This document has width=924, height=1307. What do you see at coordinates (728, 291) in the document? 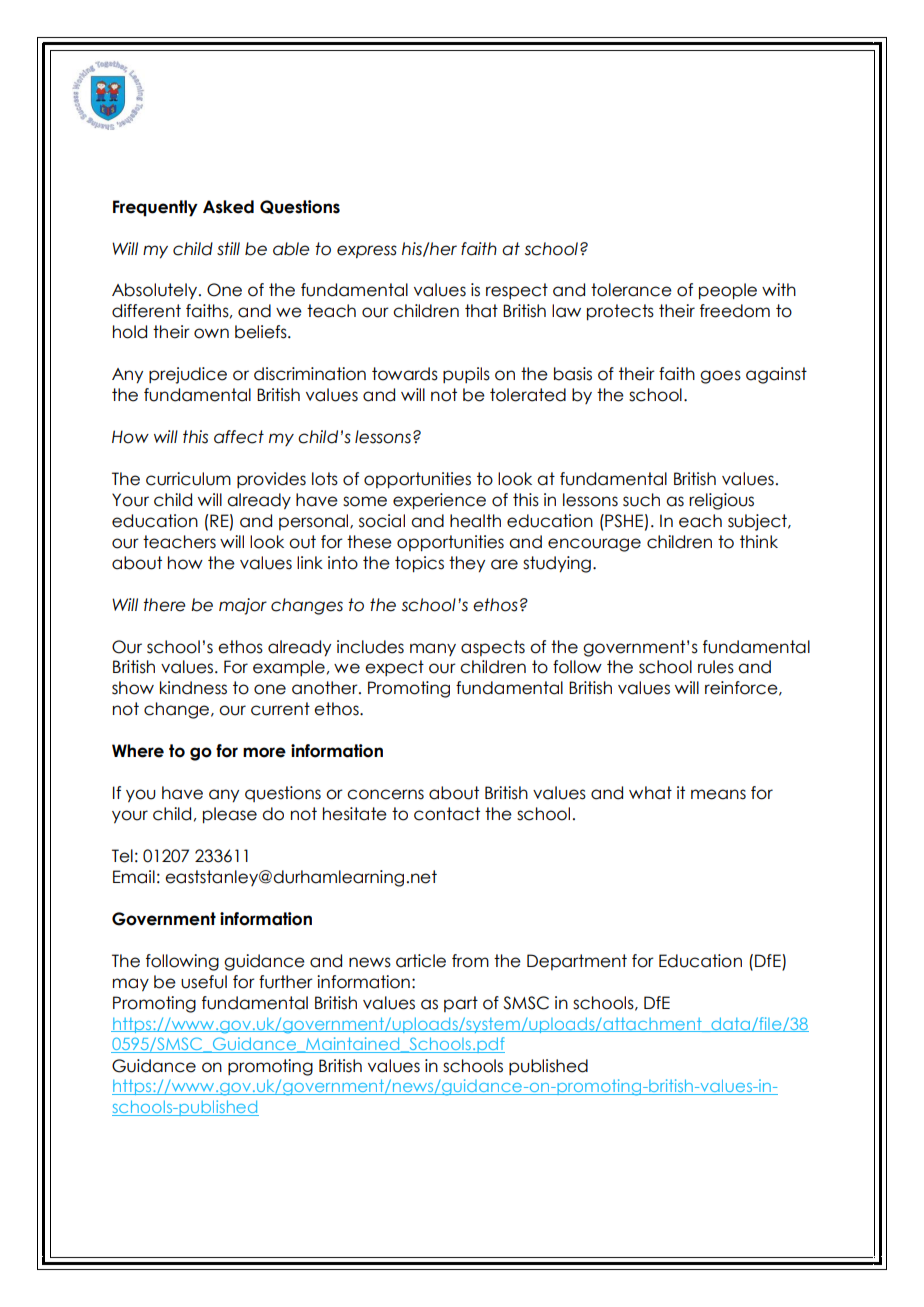
I see `people` at bounding box center [728, 291].
